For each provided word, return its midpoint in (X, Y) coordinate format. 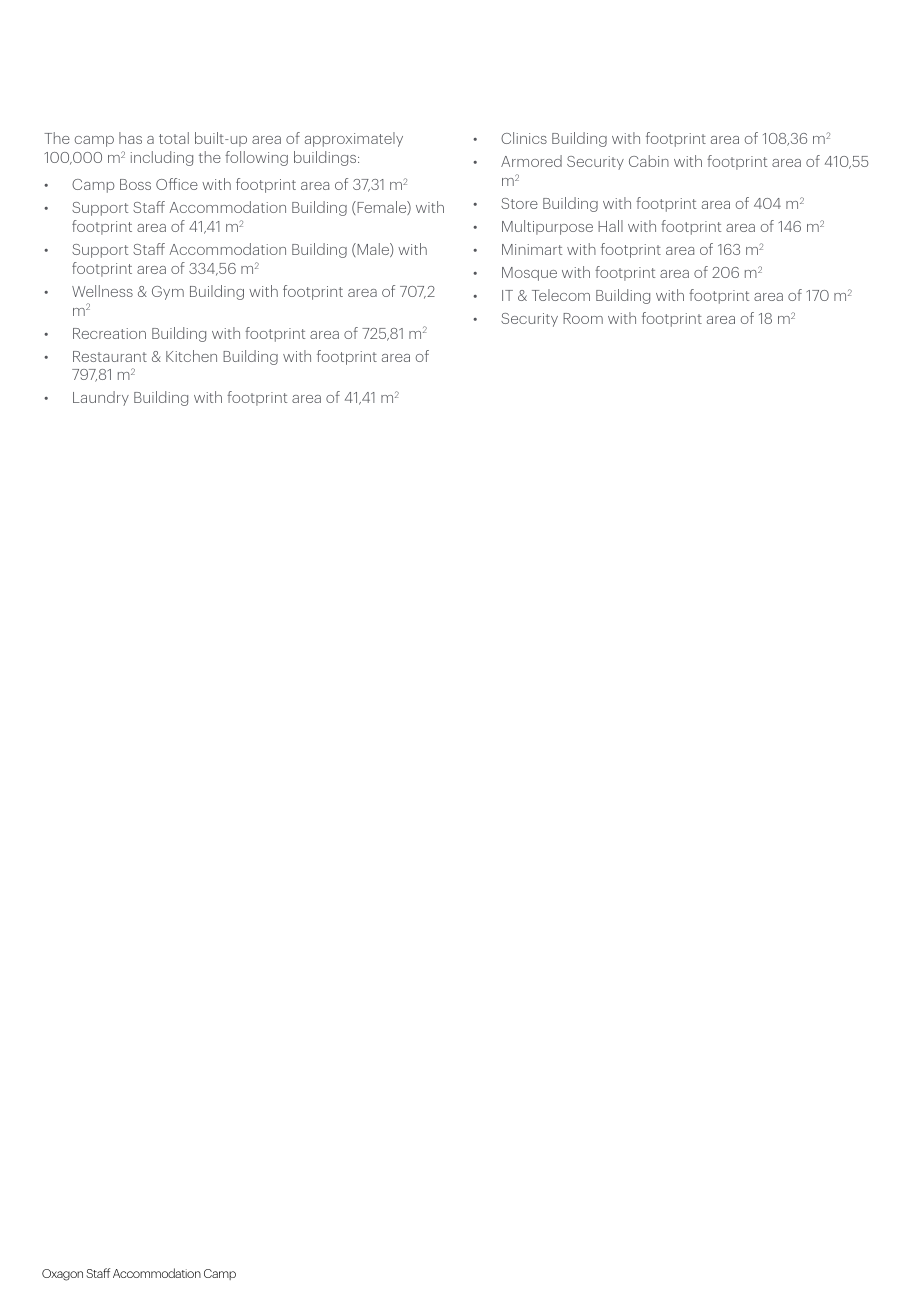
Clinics (524, 138)
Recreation (109, 333)
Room (583, 318)
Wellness (102, 291)
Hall (610, 226)
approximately (354, 139)
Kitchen (191, 356)
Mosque (529, 274)
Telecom (561, 295)
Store (519, 203)
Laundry (101, 398)
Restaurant (110, 356)
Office (177, 184)
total (174, 138)
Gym (168, 293)
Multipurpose (547, 227)
